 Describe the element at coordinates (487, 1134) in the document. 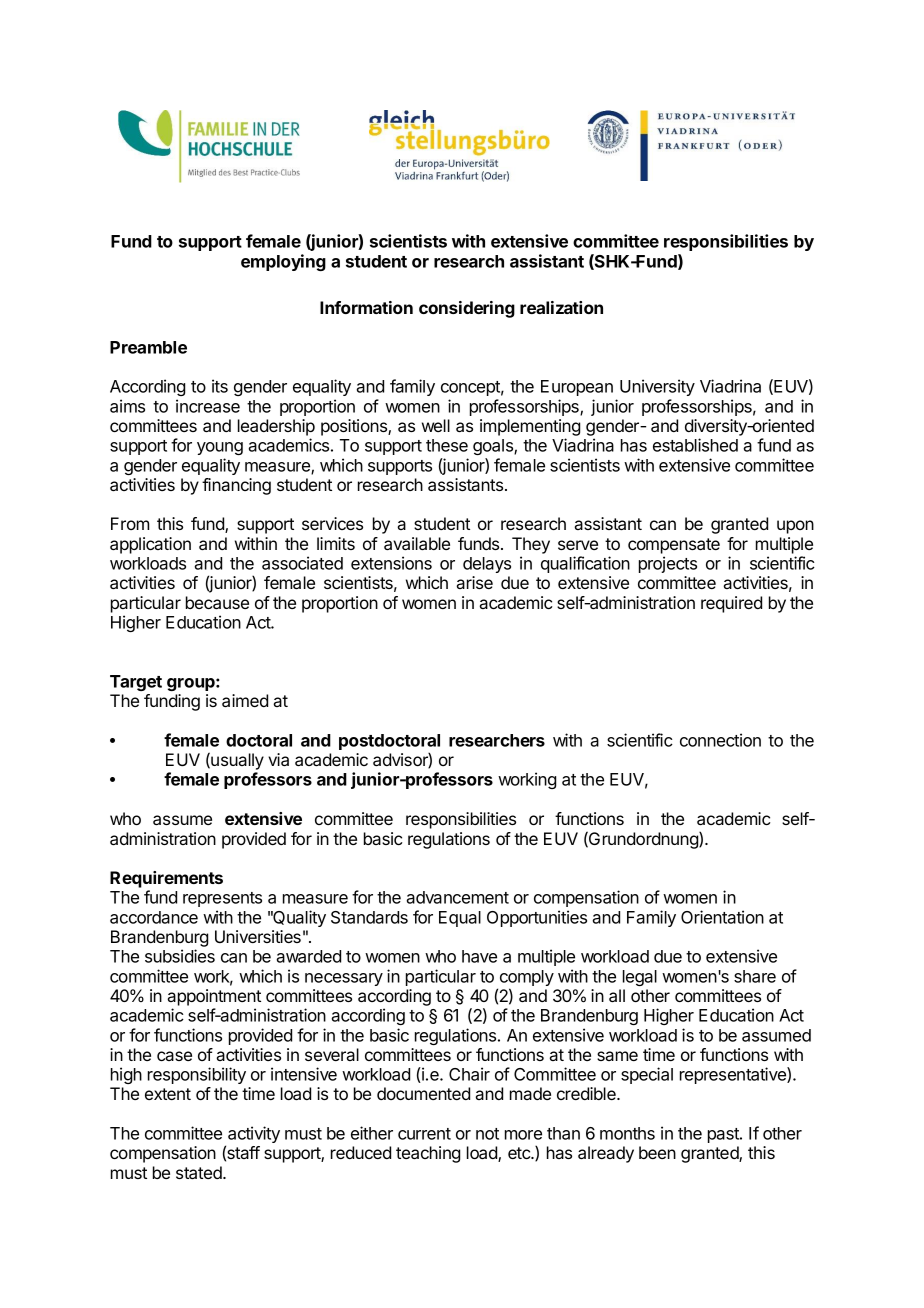

I see `not` at that location.
